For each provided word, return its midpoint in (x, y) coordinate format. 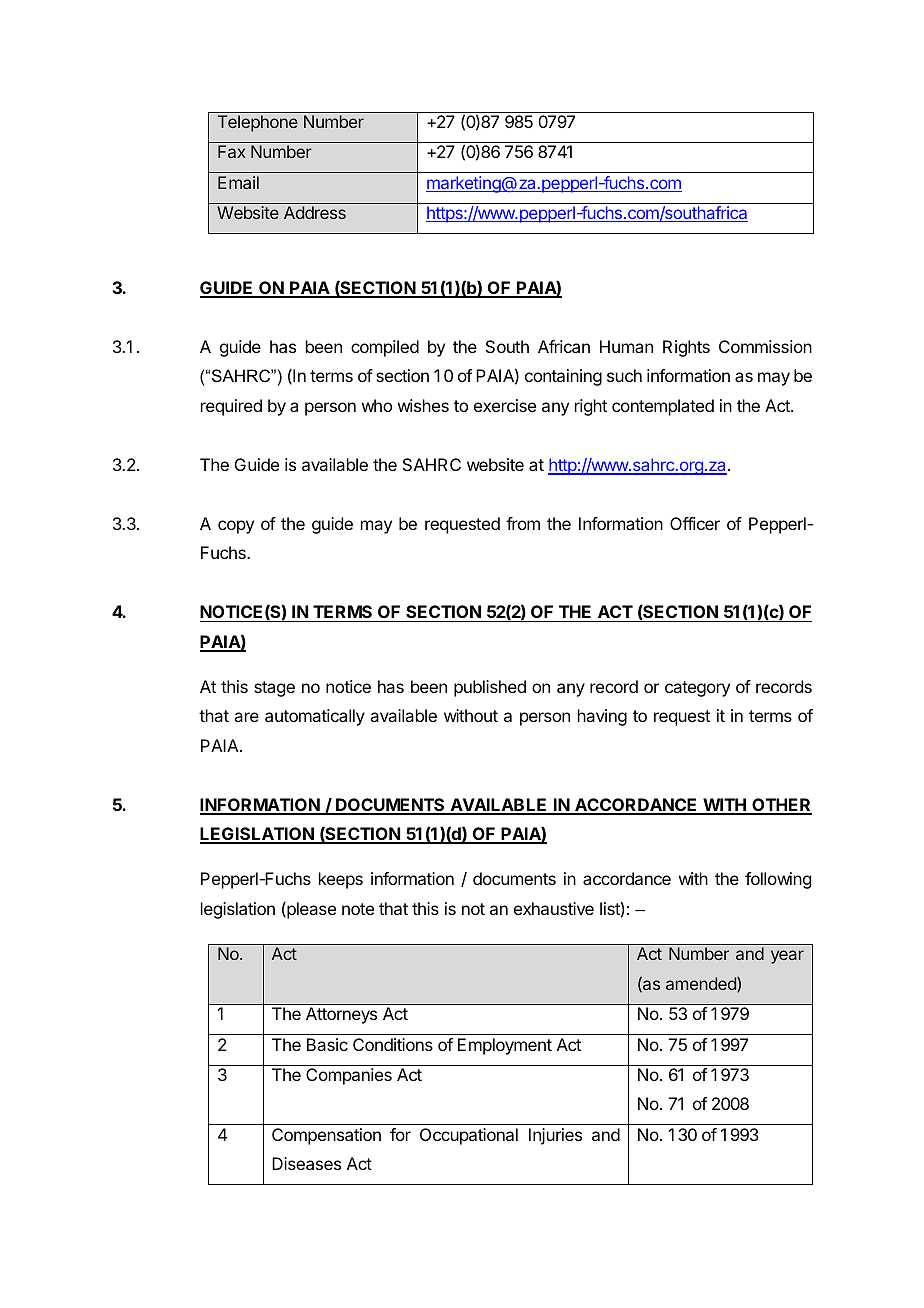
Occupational (469, 1136)
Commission (765, 346)
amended (702, 984)
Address (315, 212)
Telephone (258, 123)
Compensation (326, 1136)
